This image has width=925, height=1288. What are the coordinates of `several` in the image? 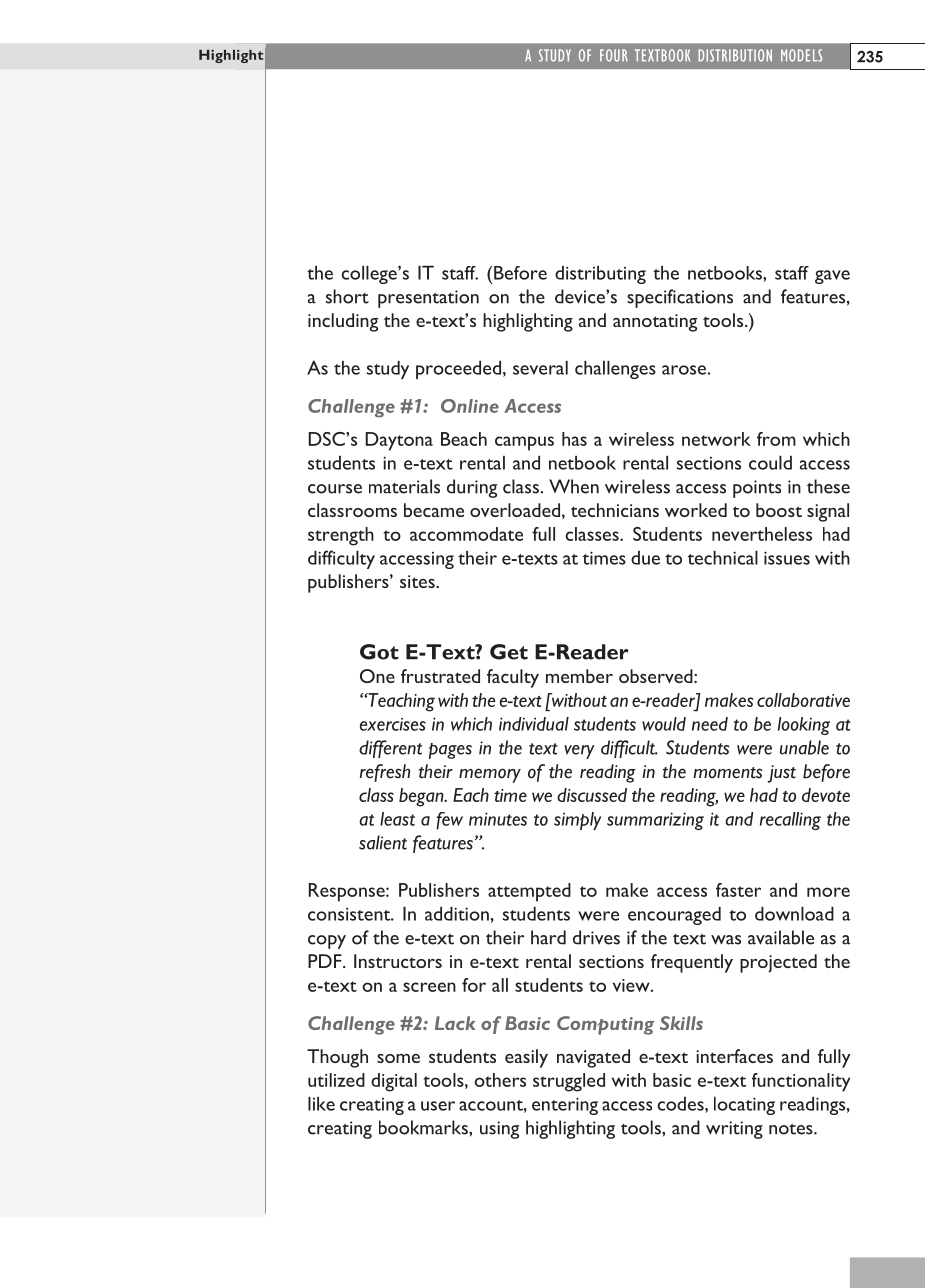 It's located at (540, 368).
